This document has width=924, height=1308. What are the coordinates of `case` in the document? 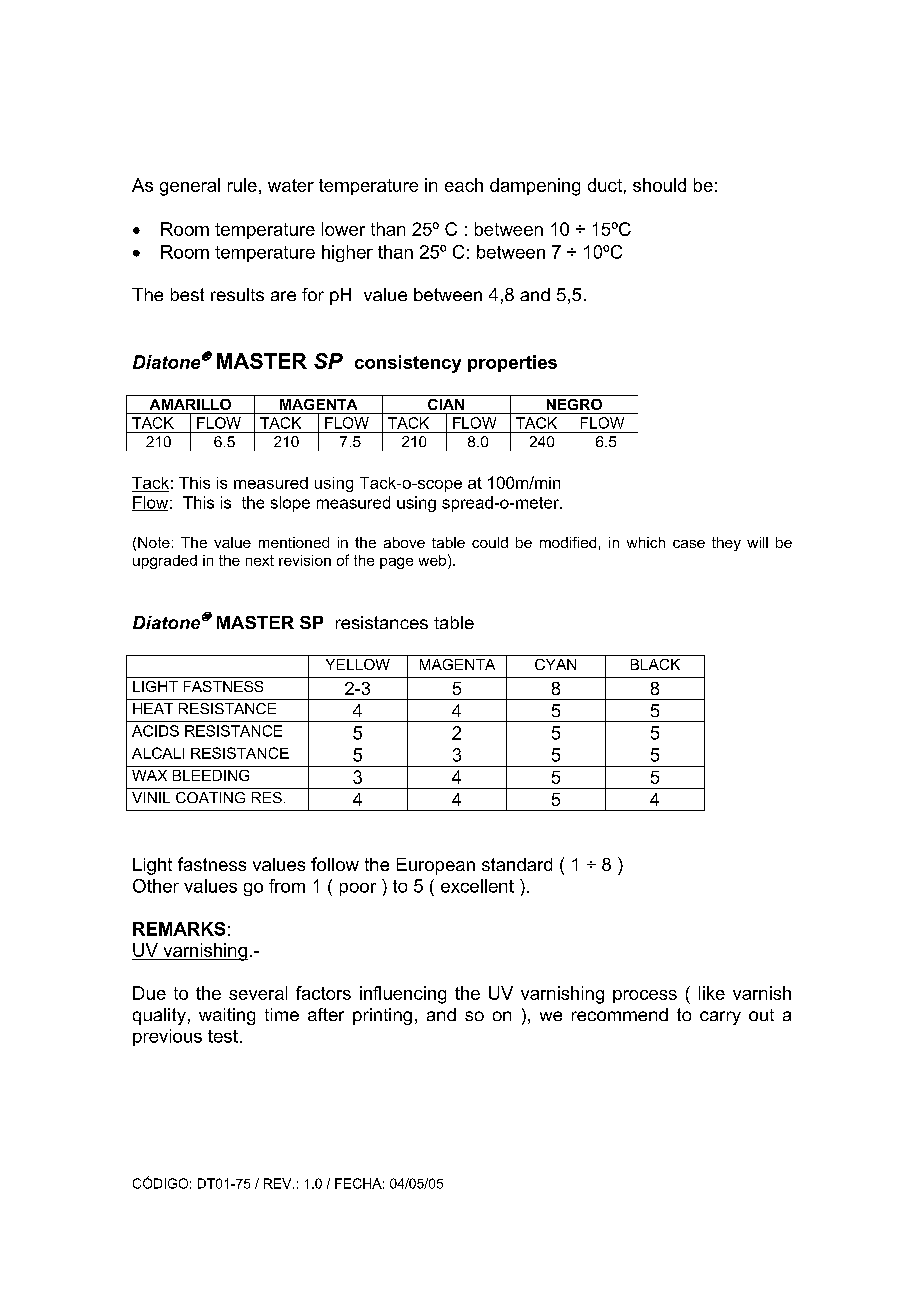 It's located at (689, 544).
